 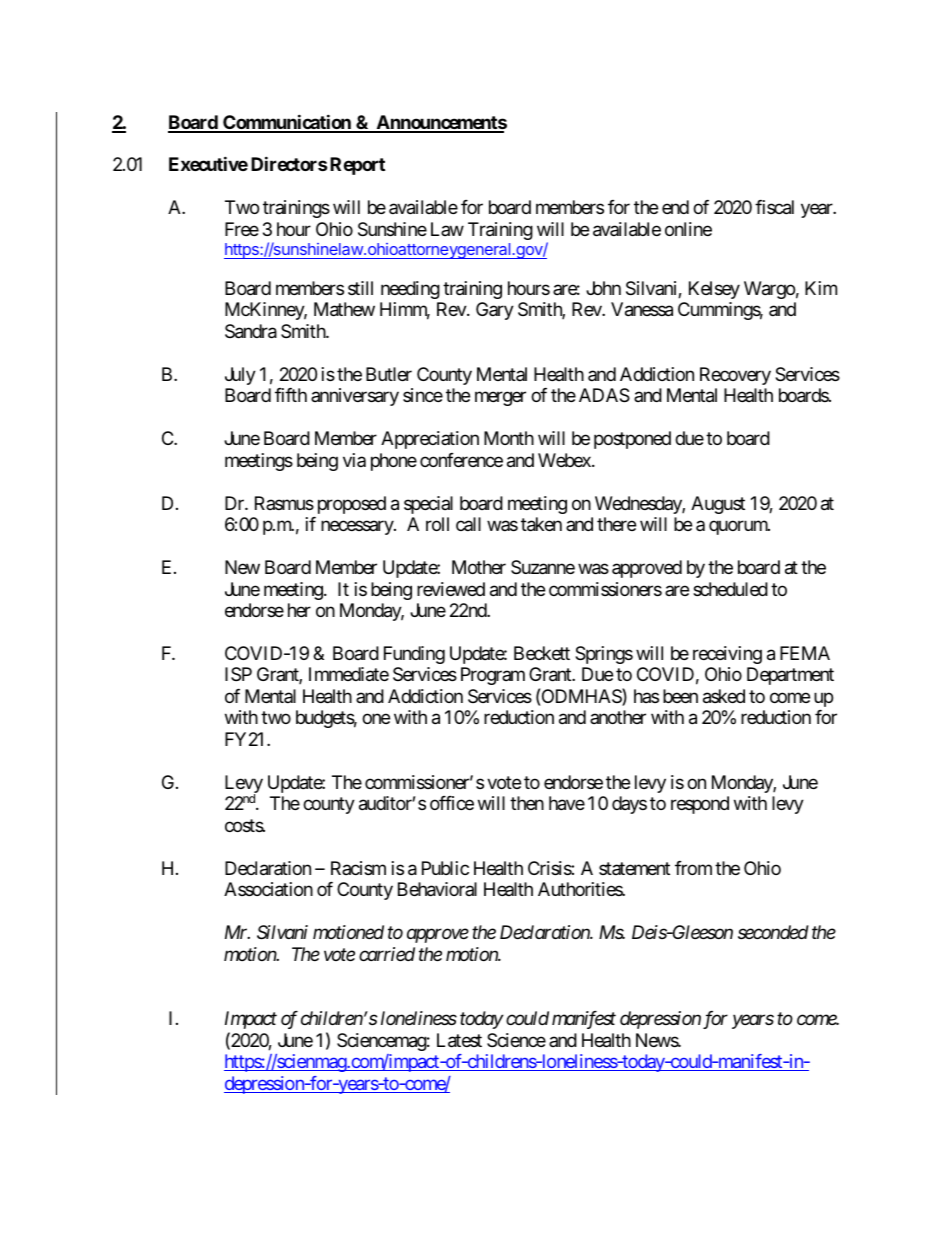 I want to click on Communication, so click(x=287, y=123).
